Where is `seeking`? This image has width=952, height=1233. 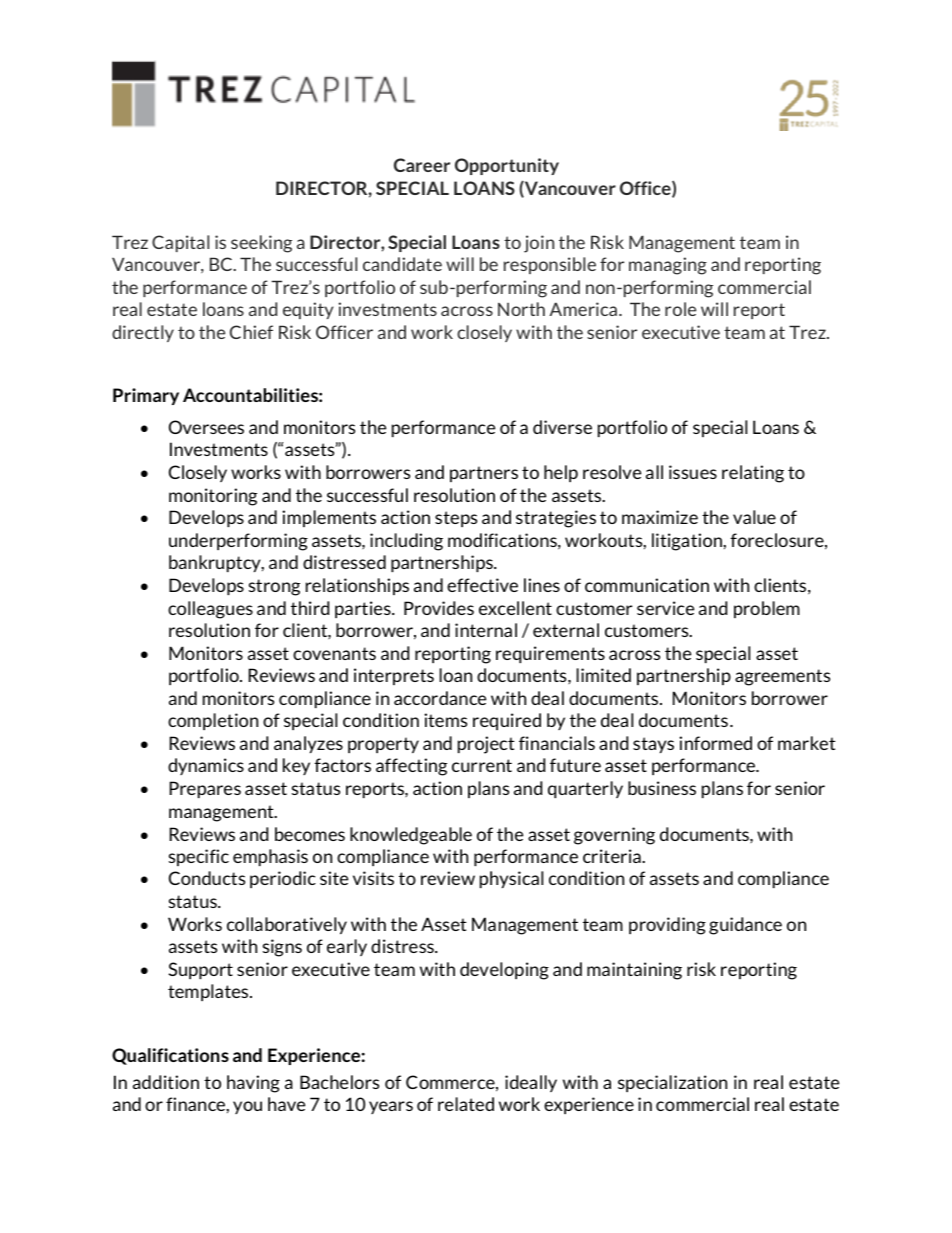
seeking is located at coordinates (261, 244).
